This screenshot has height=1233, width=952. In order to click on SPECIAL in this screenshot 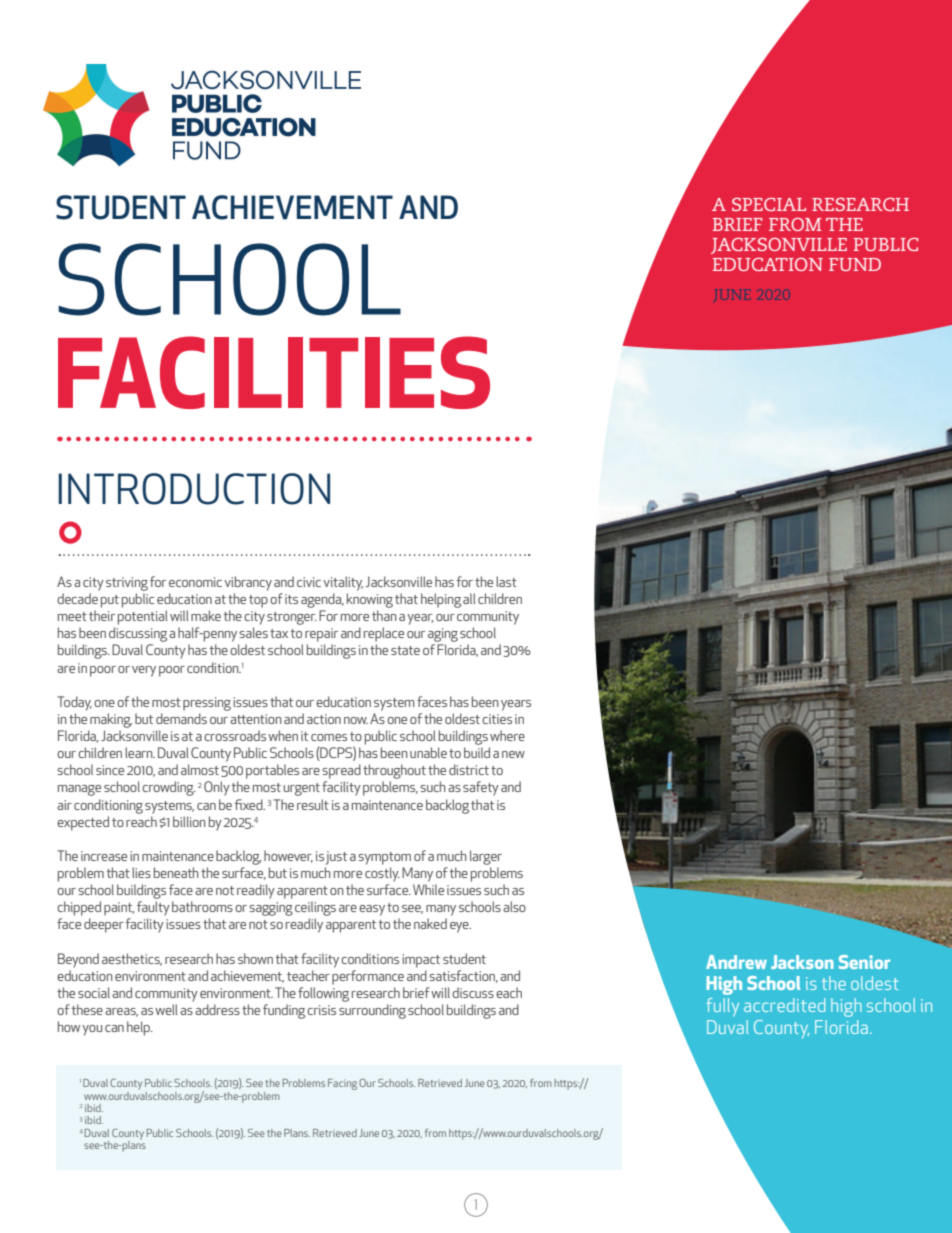, I will do `click(769, 204)`.
